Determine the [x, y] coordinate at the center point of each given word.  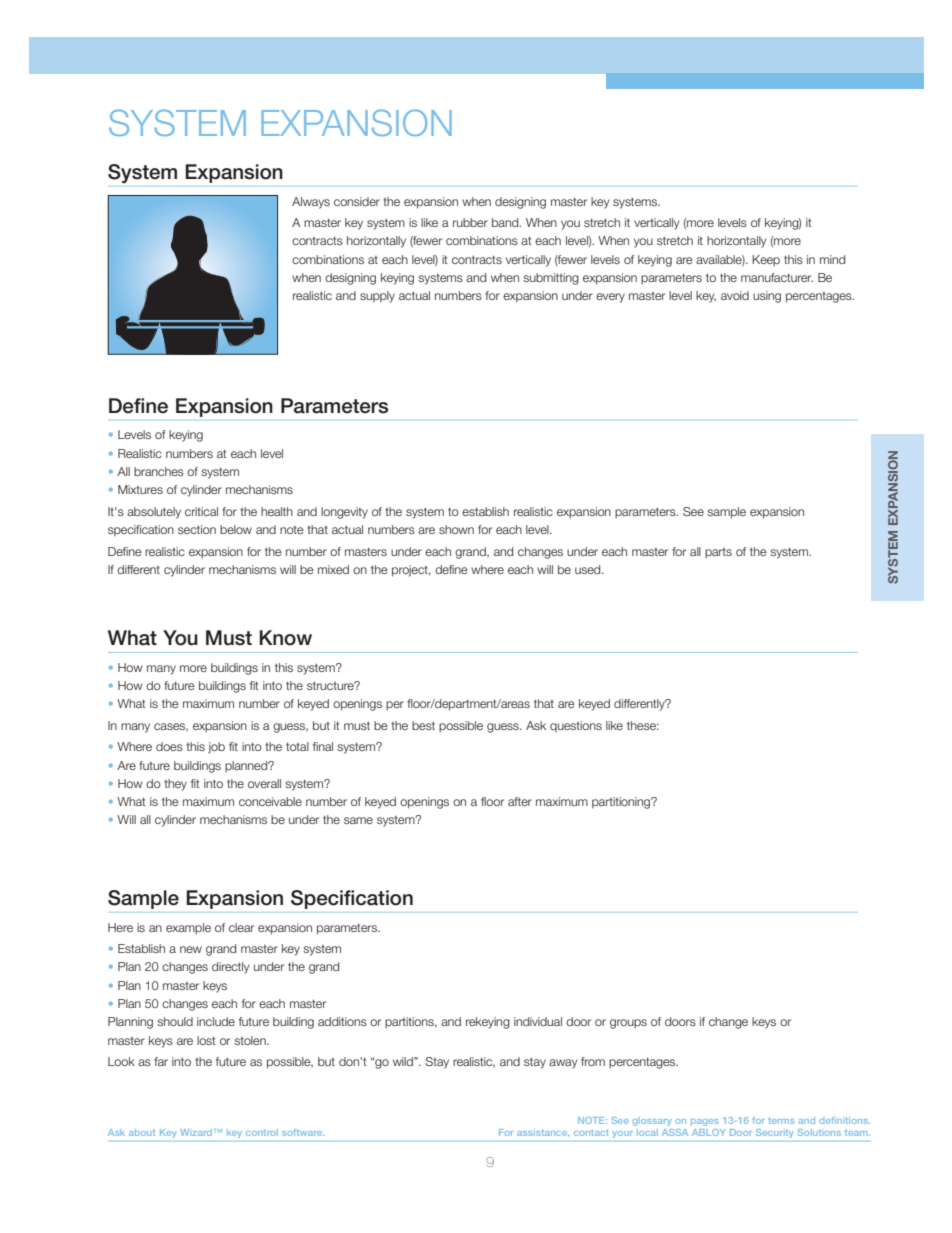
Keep [766, 260]
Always [311, 203]
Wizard [197, 1132]
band [506, 222]
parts [718, 553]
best [423, 725]
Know [285, 638]
